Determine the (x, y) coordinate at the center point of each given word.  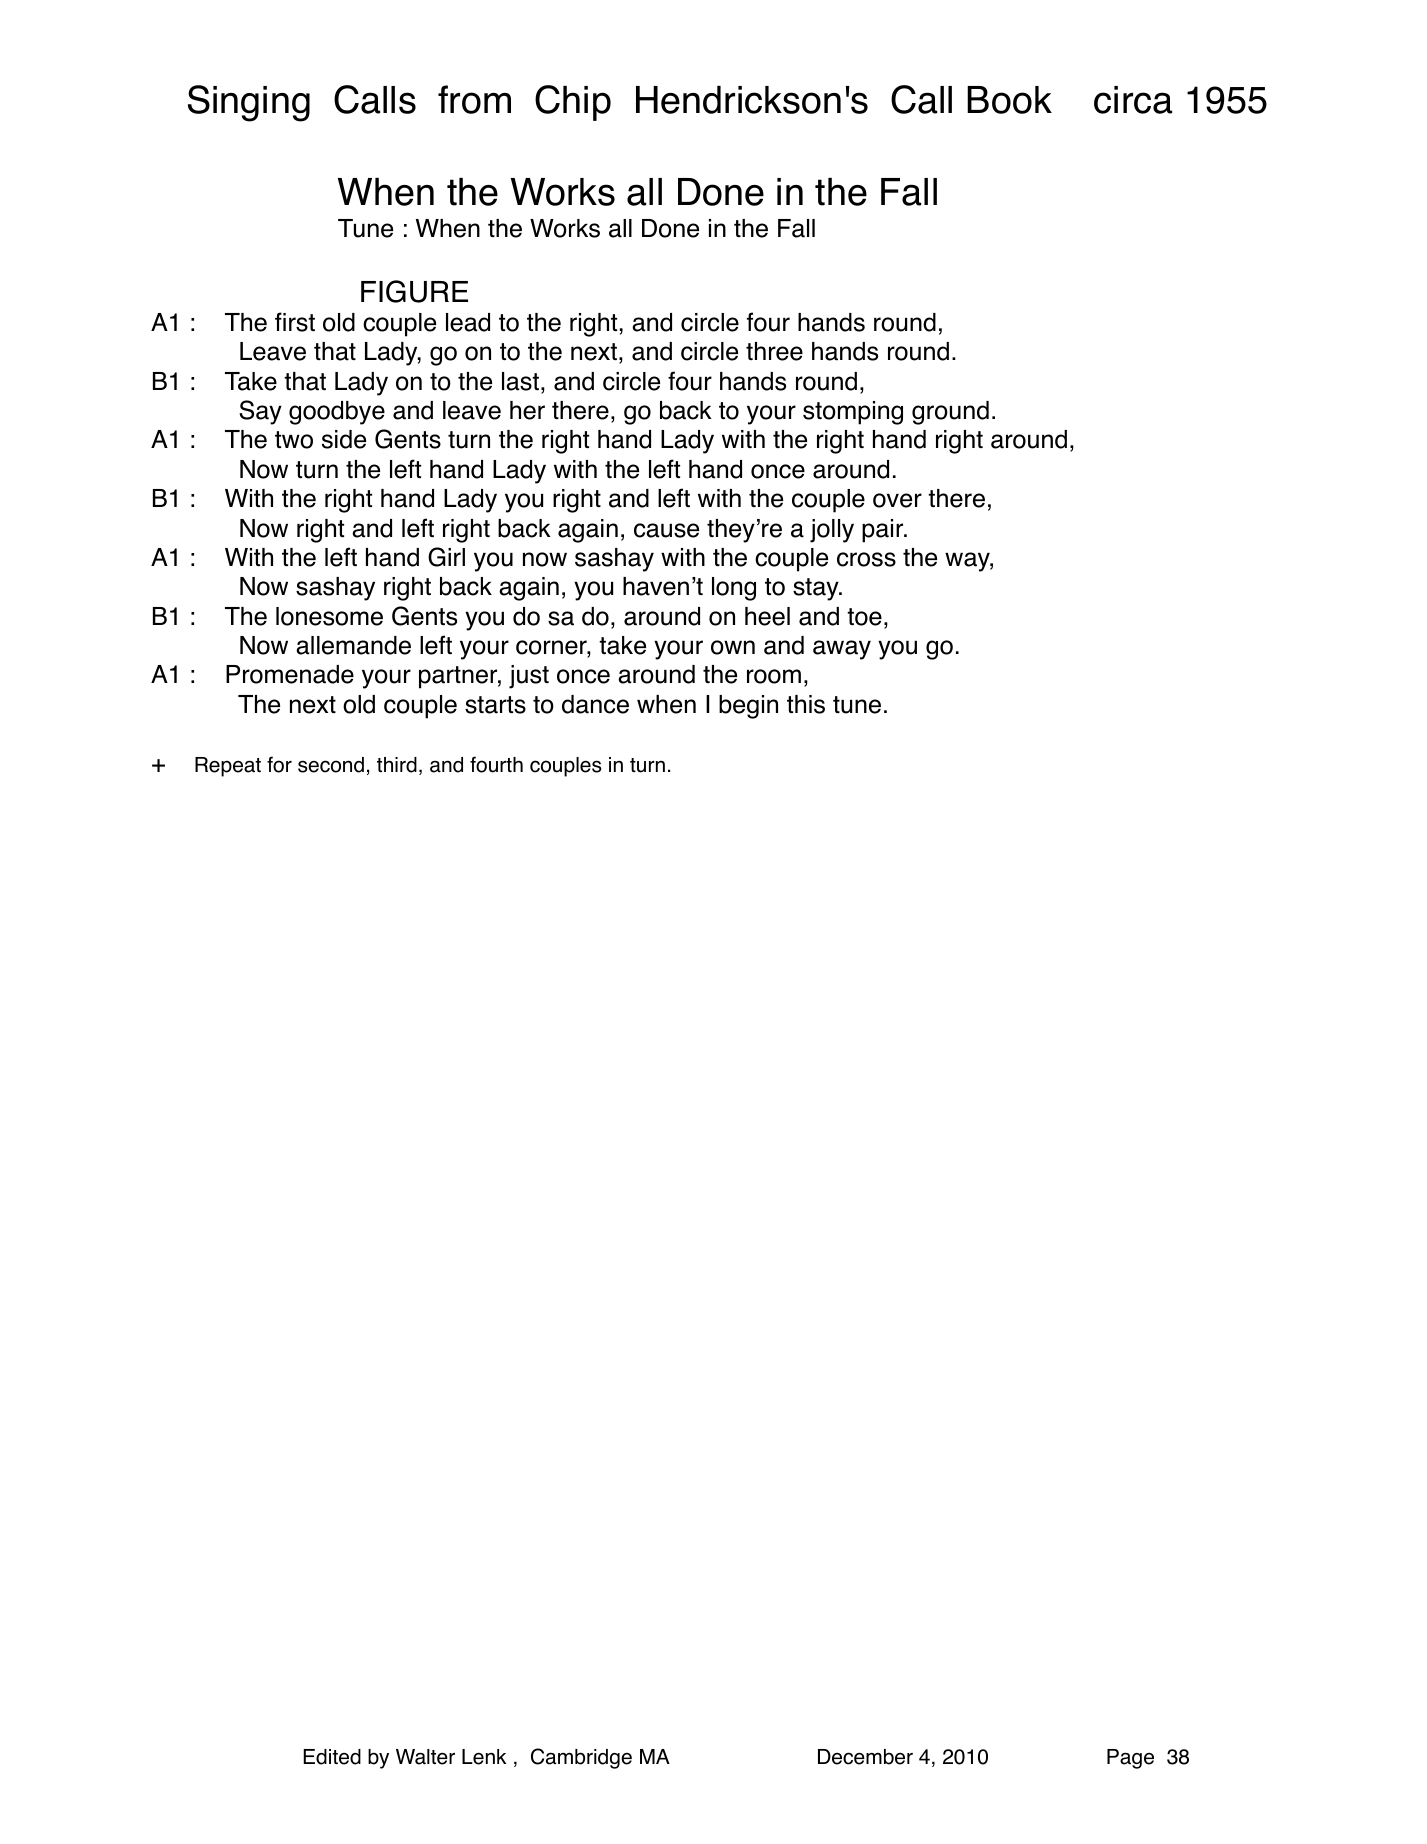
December (865, 1757)
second (331, 765)
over (897, 500)
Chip (573, 103)
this (806, 704)
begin (748, 707)
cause (666, 530)
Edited (332, 1757)
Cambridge (581, 1758)
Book (1009, 100)
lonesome (329, 616)
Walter (425, 1757)
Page (1130, 1759)
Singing (249, 103)
